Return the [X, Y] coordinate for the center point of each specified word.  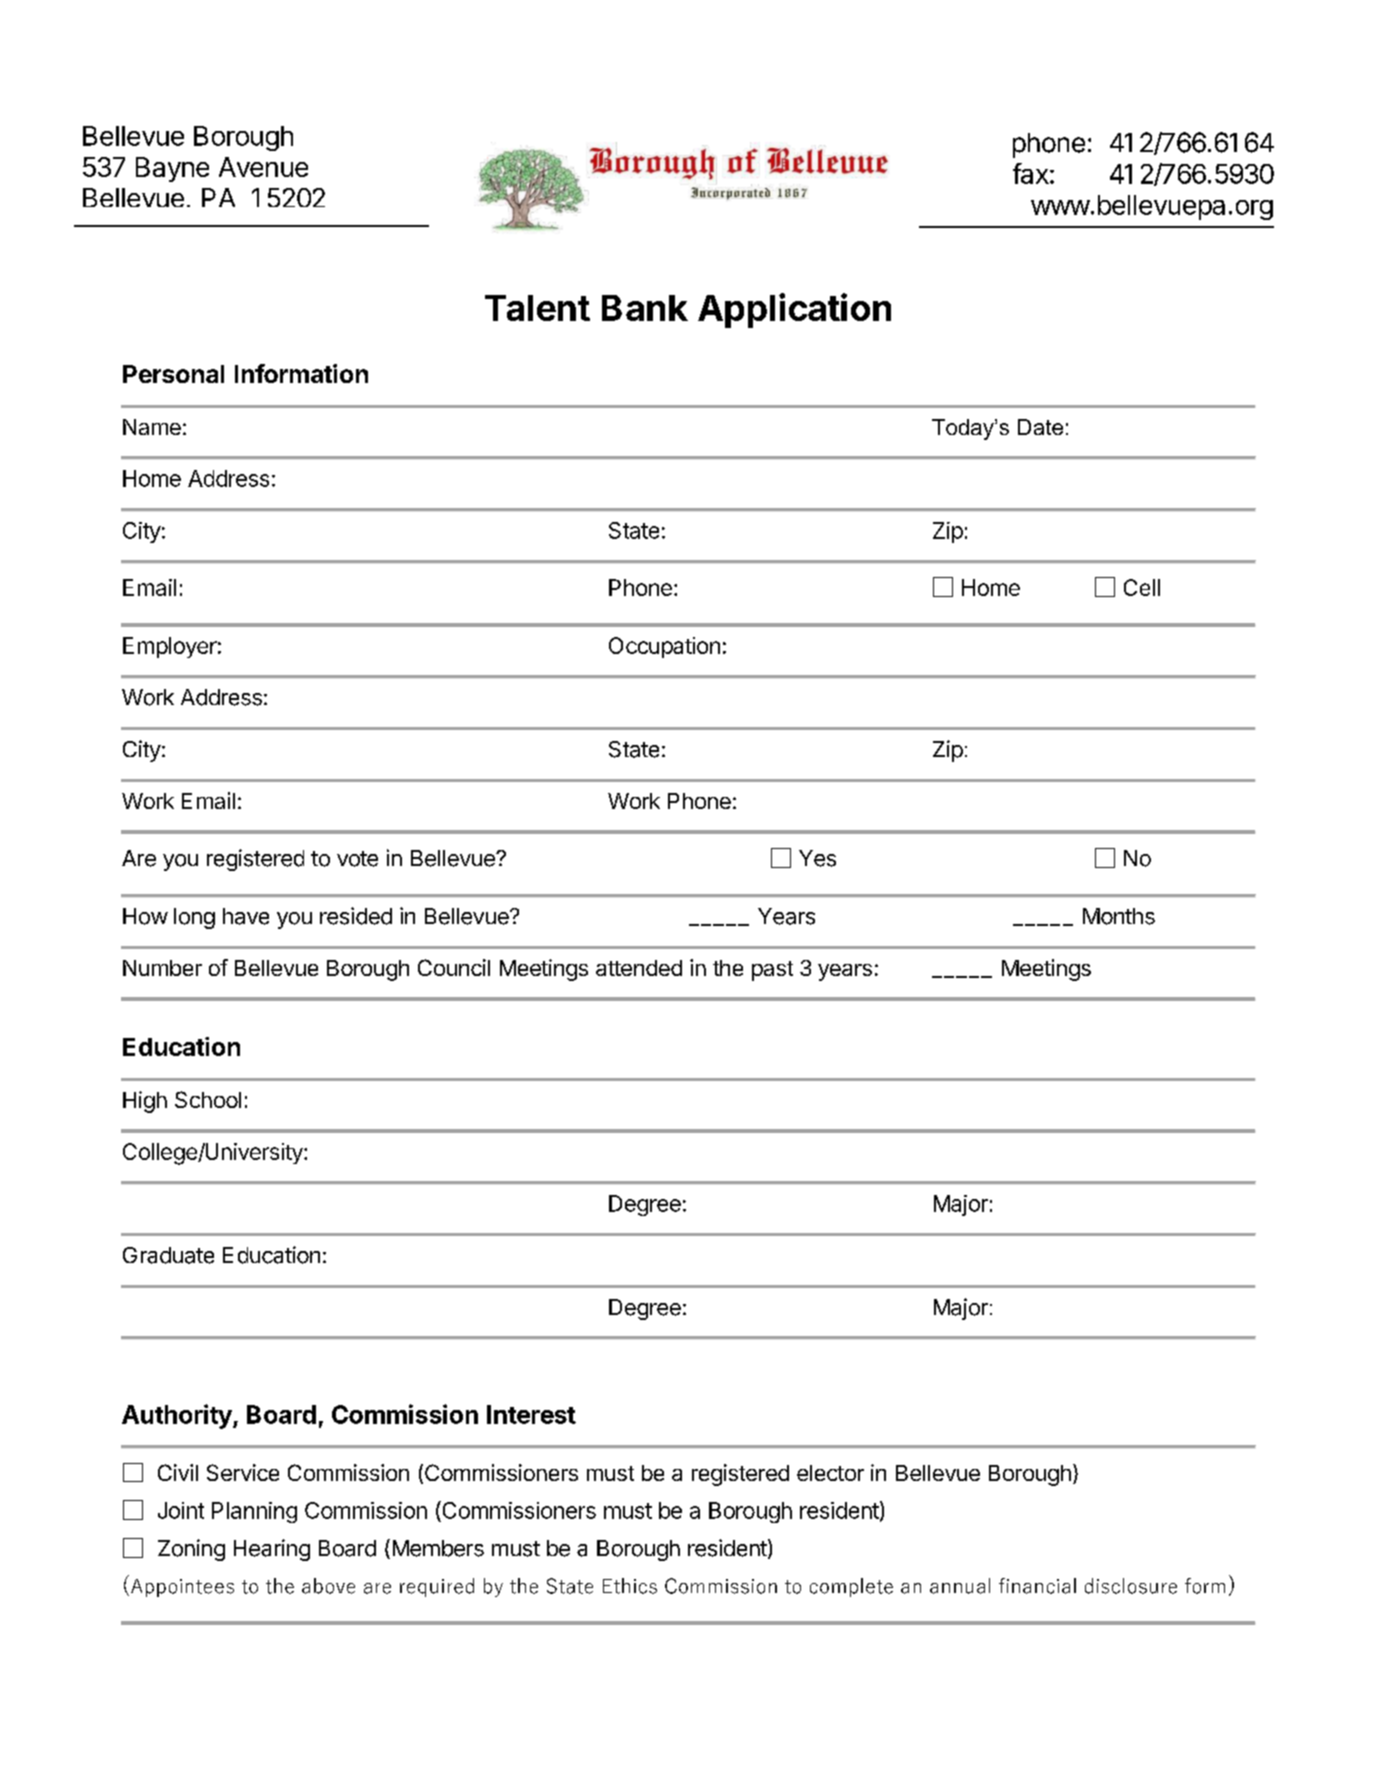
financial [1037, 1586]
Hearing [272, 1550]
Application [794, 310]
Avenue [263, 167]
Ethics [630, 1586]
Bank [645, 308]
